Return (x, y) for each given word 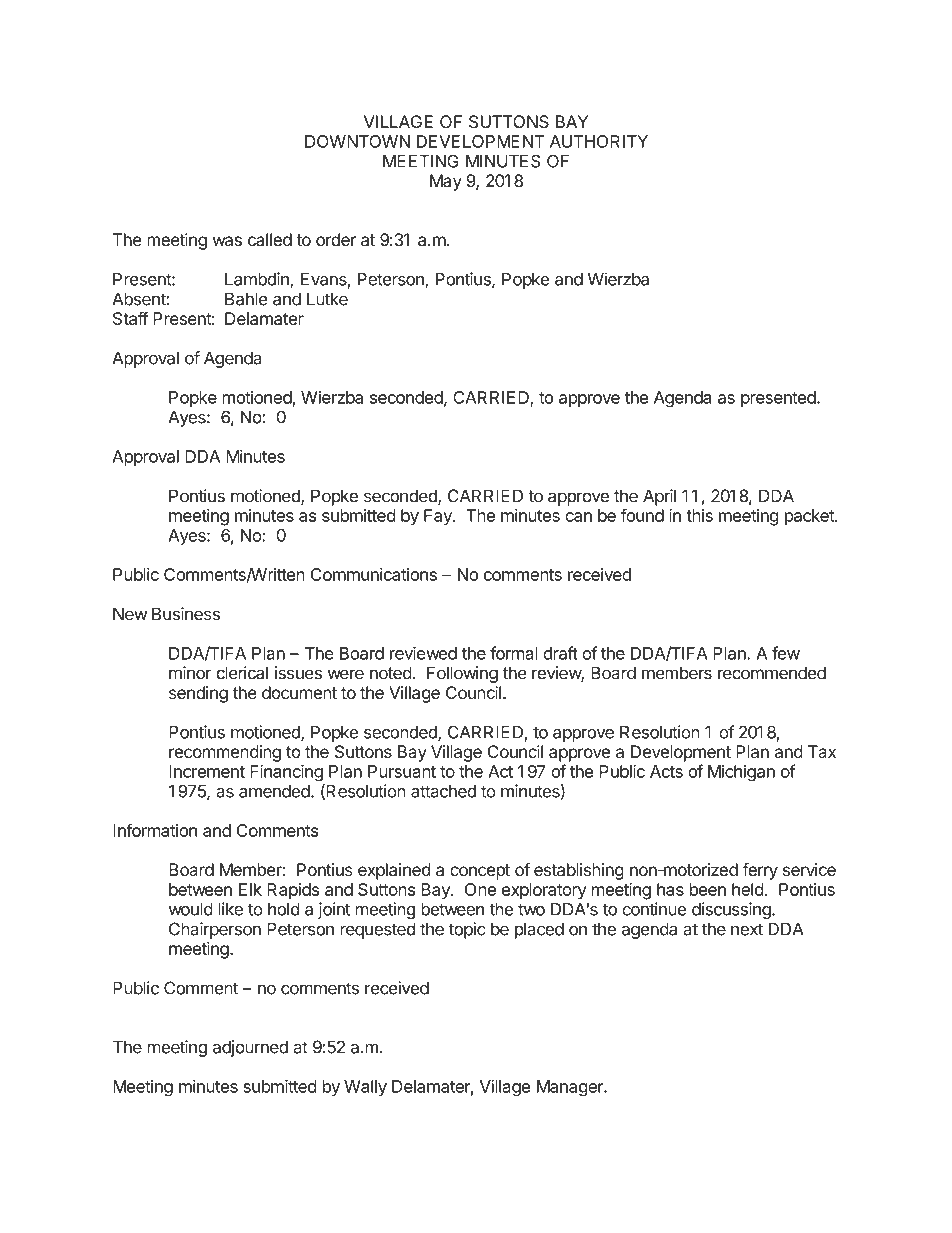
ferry (760, 871)
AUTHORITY (599, 141)
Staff (131, 318)
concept (480, 872)
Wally (365, 1088)
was (227, 241)
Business (186, 614)
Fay (439, 517)
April (659, 497)
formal (514, 653)
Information (155, 830)
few (786, 653)
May (446, 182)
